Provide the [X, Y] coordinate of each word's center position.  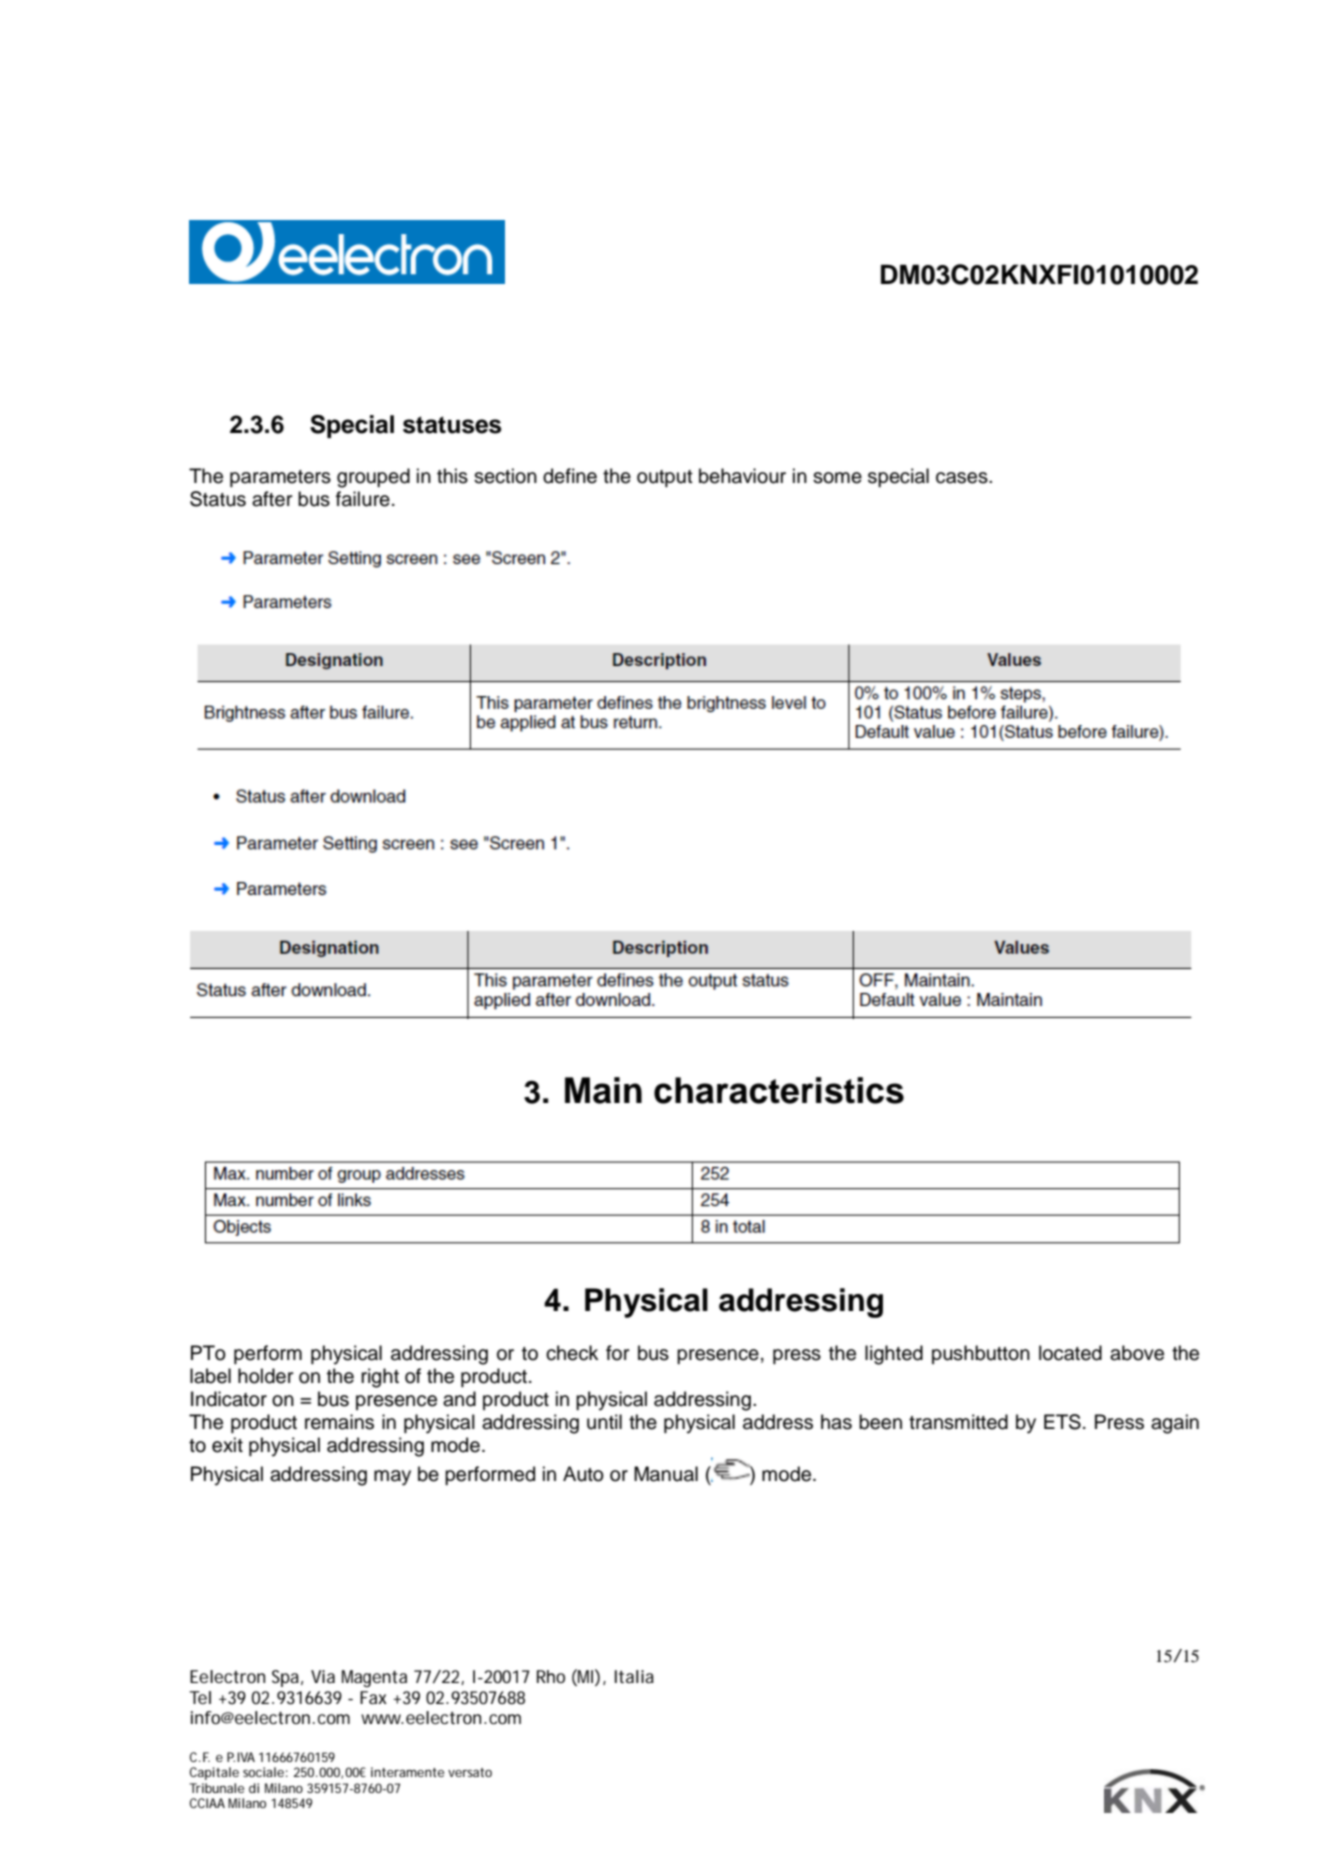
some [837, 478]
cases [963, 478]
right [380, 1378]
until [604, 1422]
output [665, 478]
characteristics [779, 1090]
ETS [1062, 1422]
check [572, 1353]
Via [323, 1676]
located [1070, 1353]
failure [363, 499]
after [272, 499]
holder [265, 1376]
